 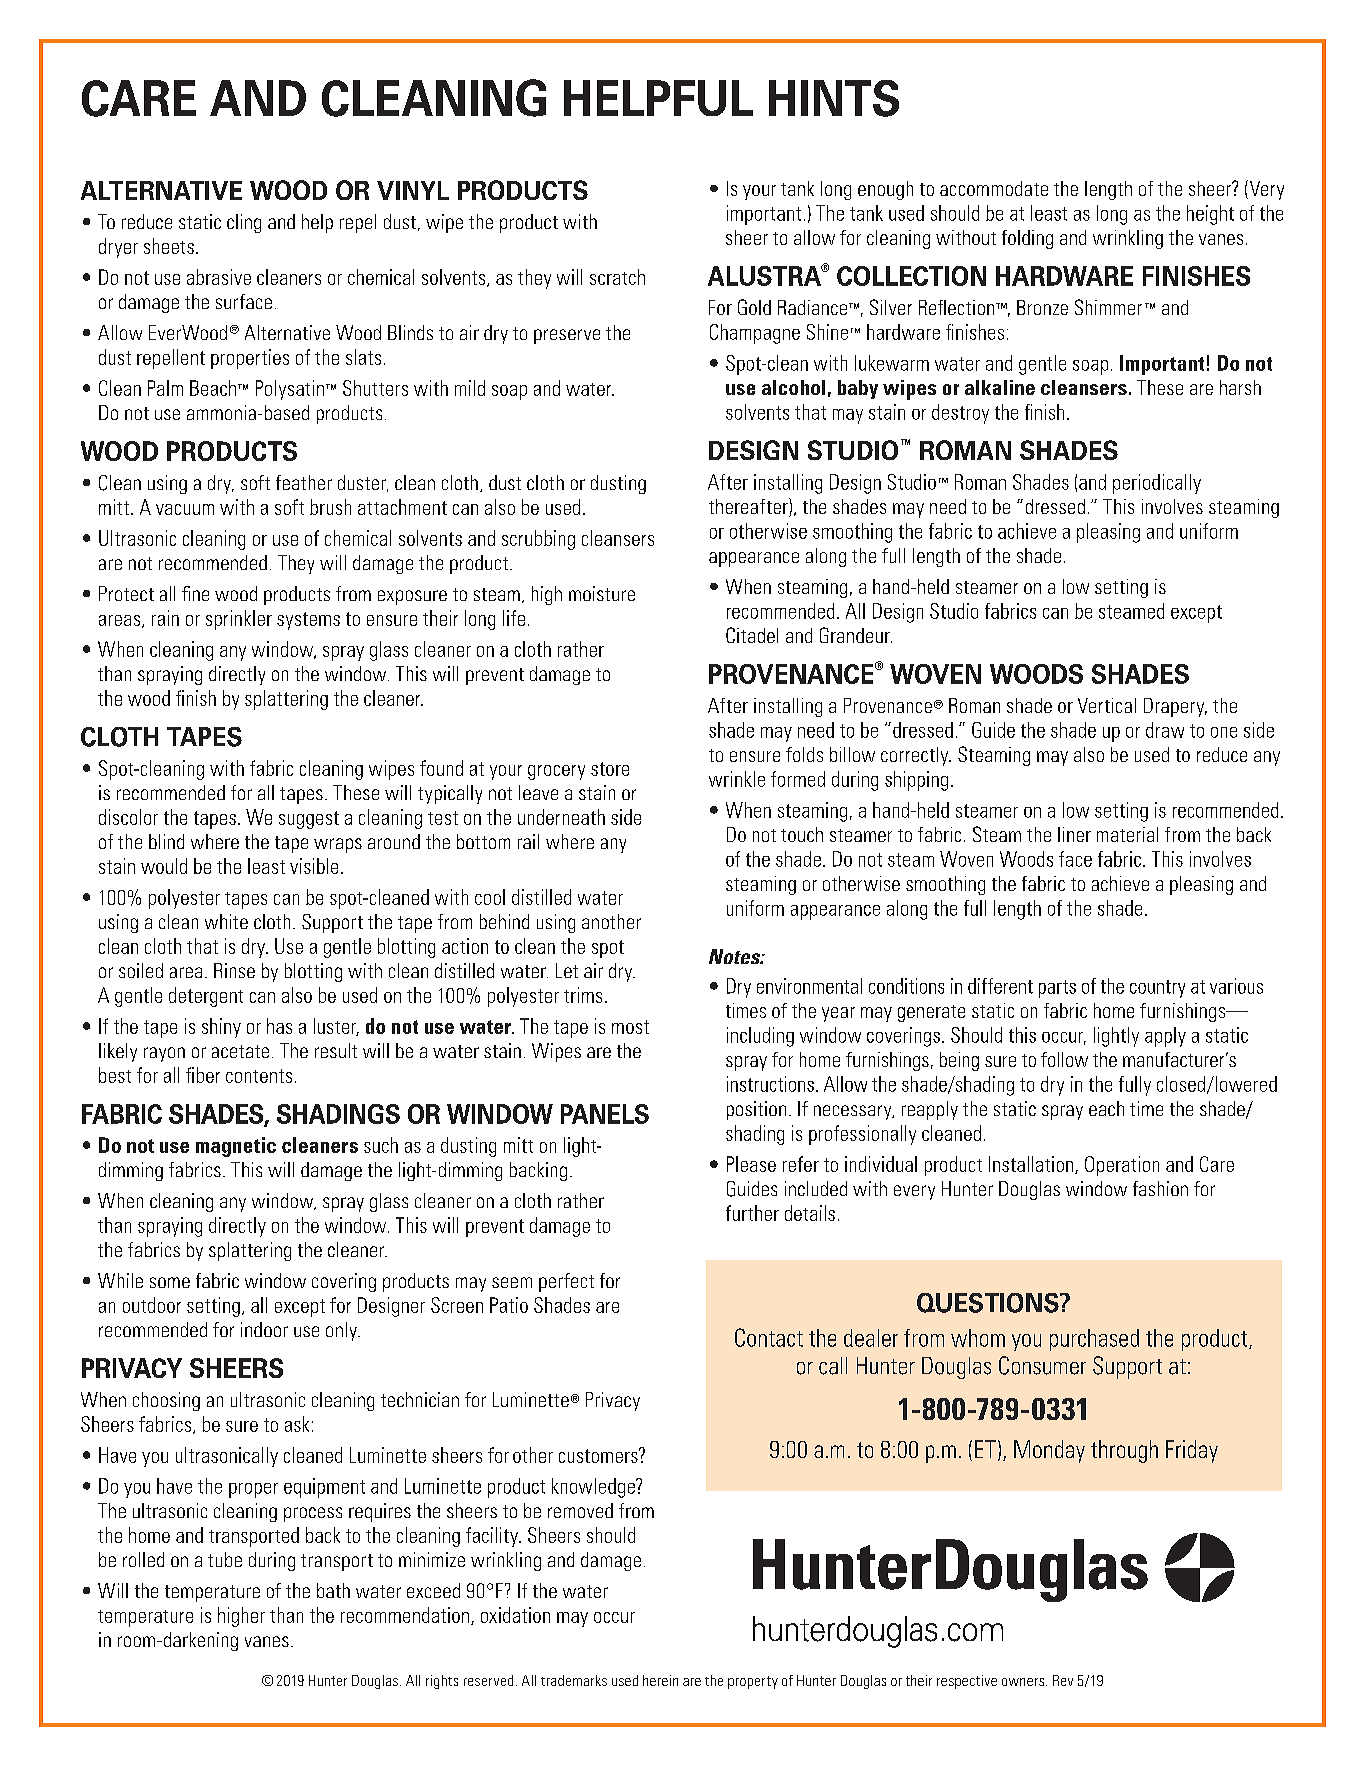 I want to click on accommodate, so click(x=994, y=188).
